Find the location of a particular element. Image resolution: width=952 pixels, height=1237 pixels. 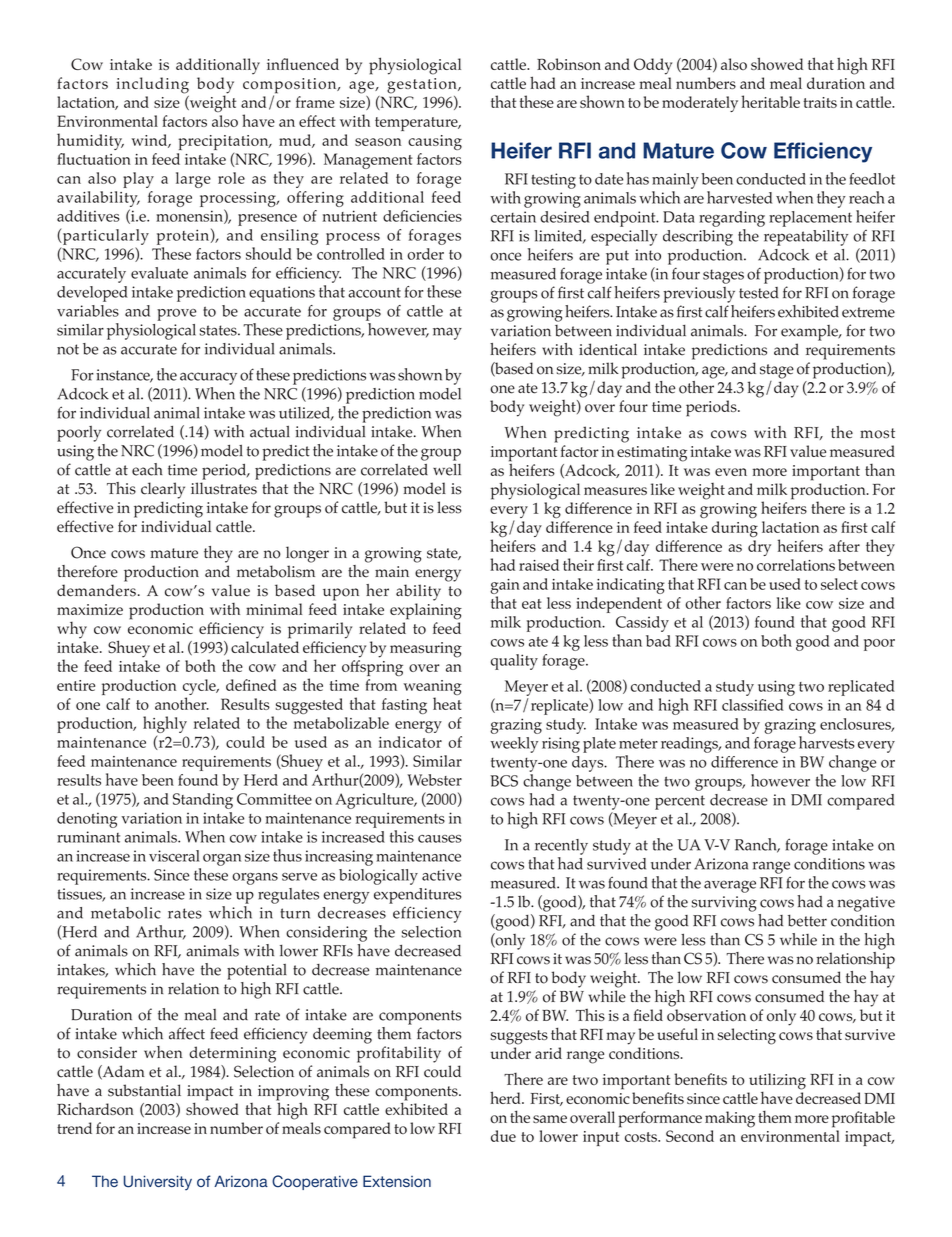

gestation is located at coordinates (423, 86).
